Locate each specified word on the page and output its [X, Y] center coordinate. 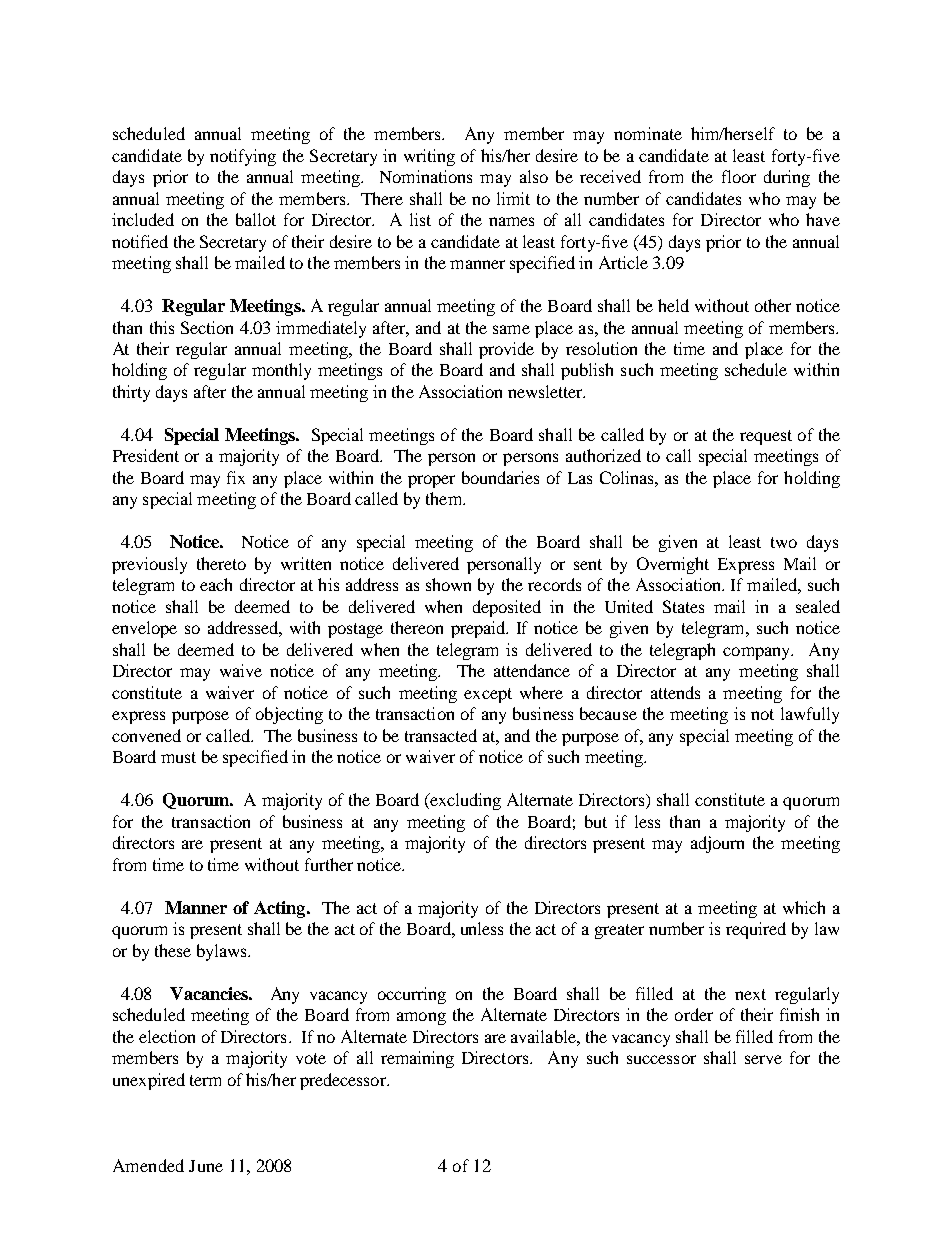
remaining [417, 1059]
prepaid [479, 629]
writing [429, 157]
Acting [281, 909]
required [756, 930]
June [206, 1166]
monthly [281, 371]
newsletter [546, 391]
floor [739, 176]
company [758, 653]
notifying [243, 157]
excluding [464, 801]
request [766, 437]
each [216, 584]
